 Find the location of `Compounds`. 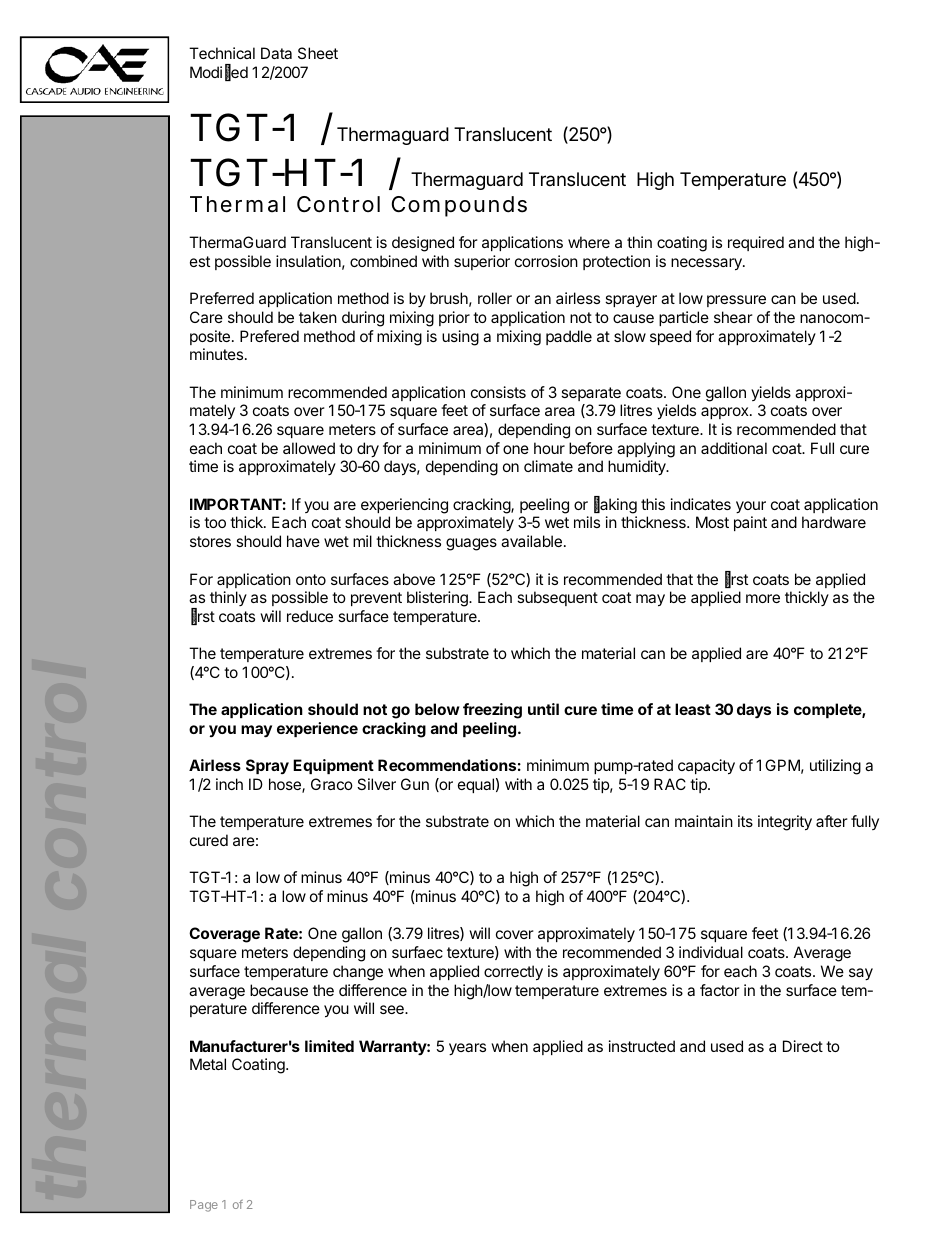

Compounds is located at coordinates (459, 206).
